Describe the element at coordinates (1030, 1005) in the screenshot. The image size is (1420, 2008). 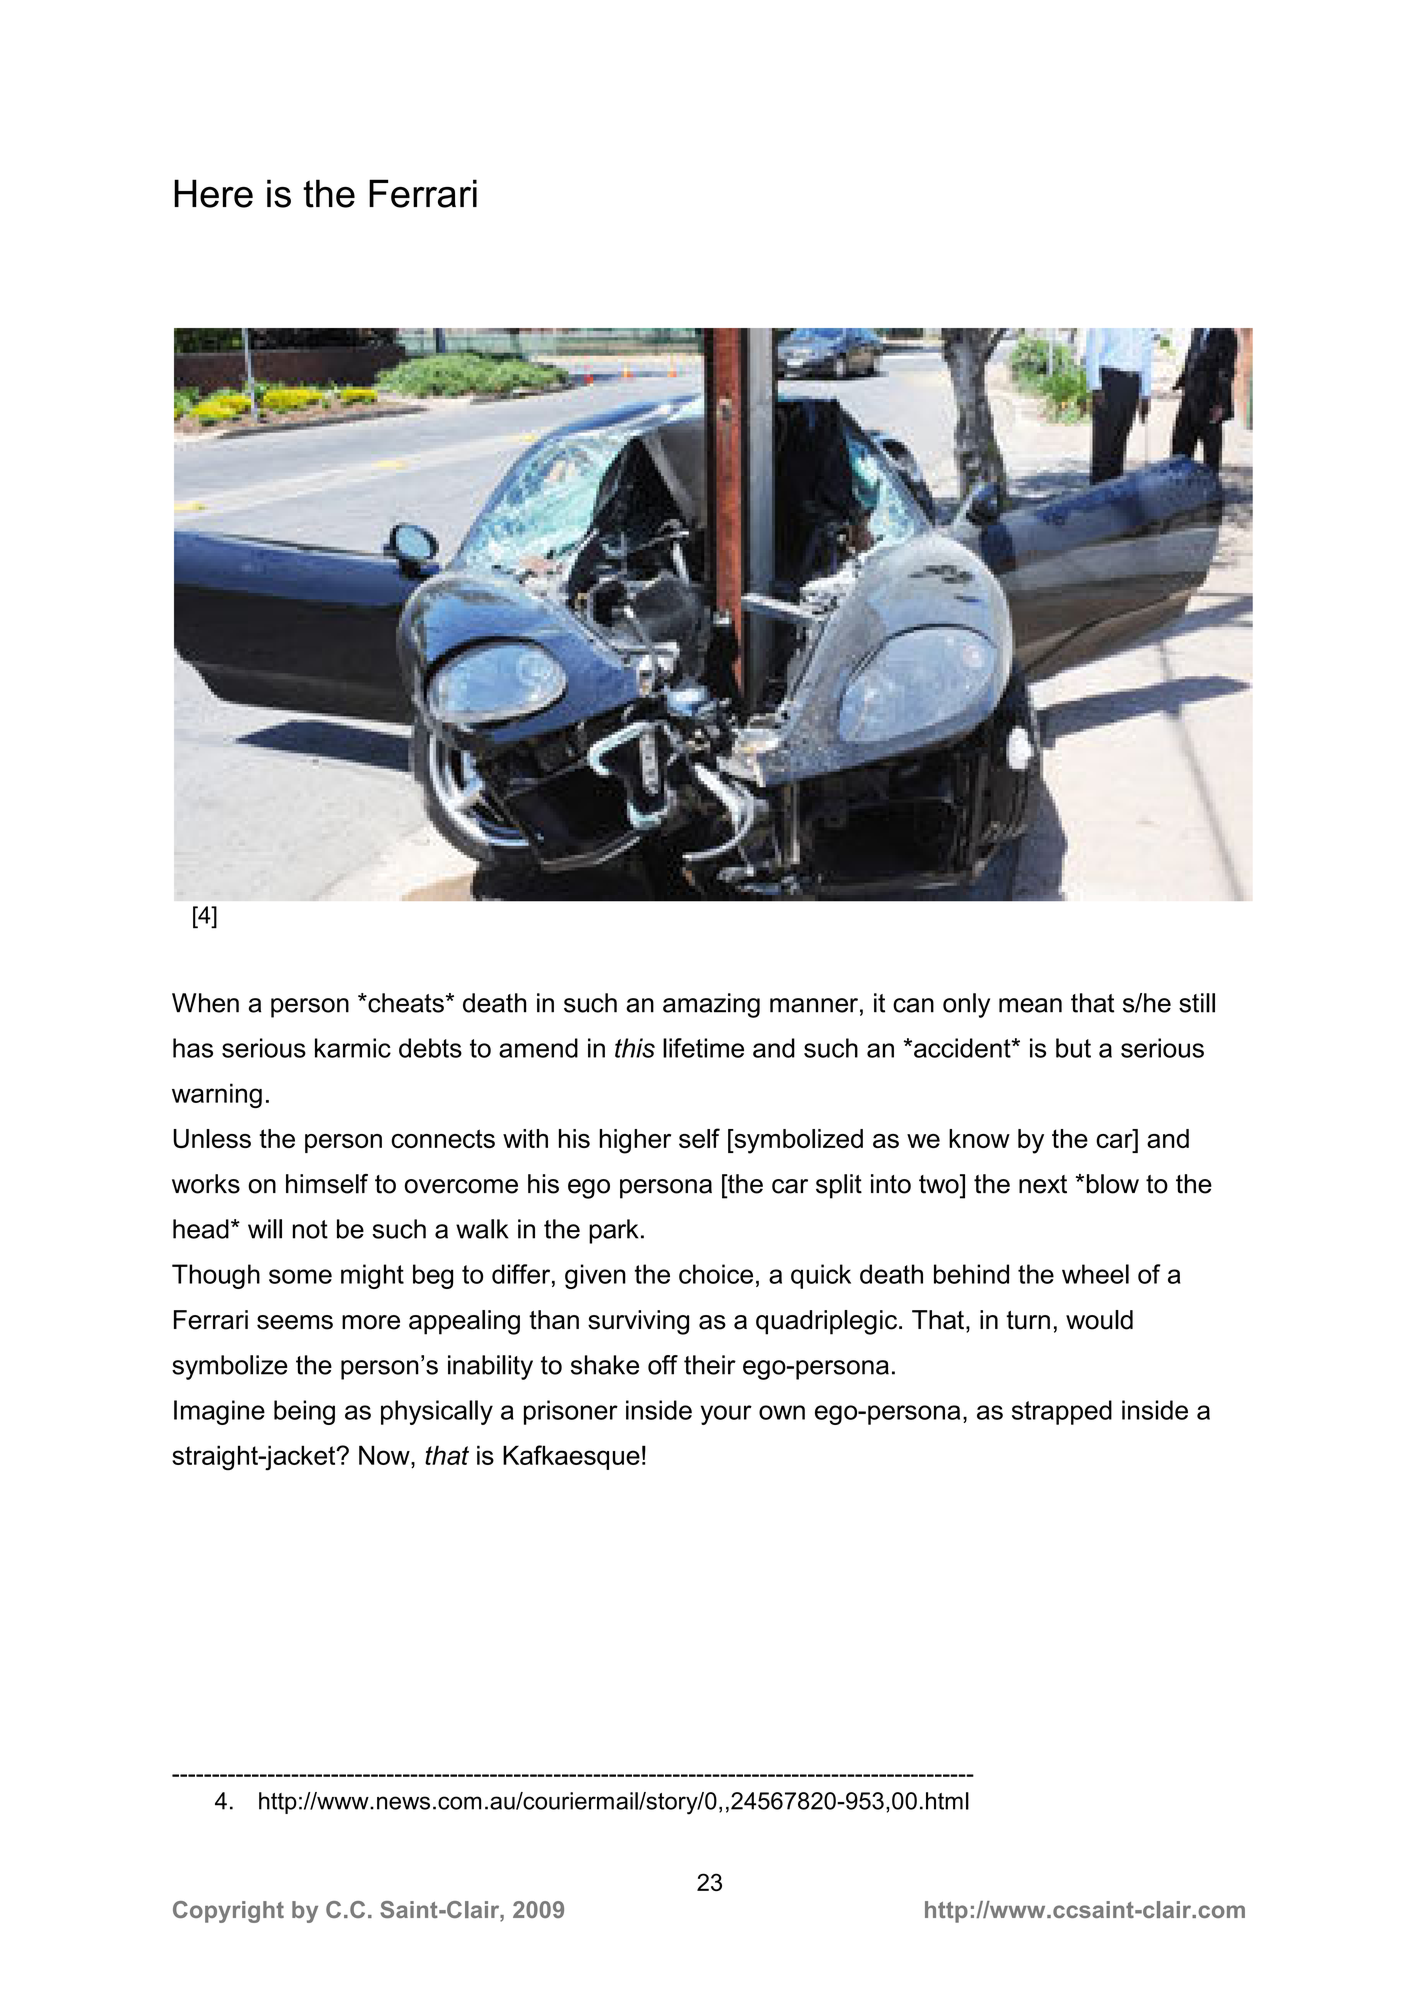
I see `mean` at that location.
